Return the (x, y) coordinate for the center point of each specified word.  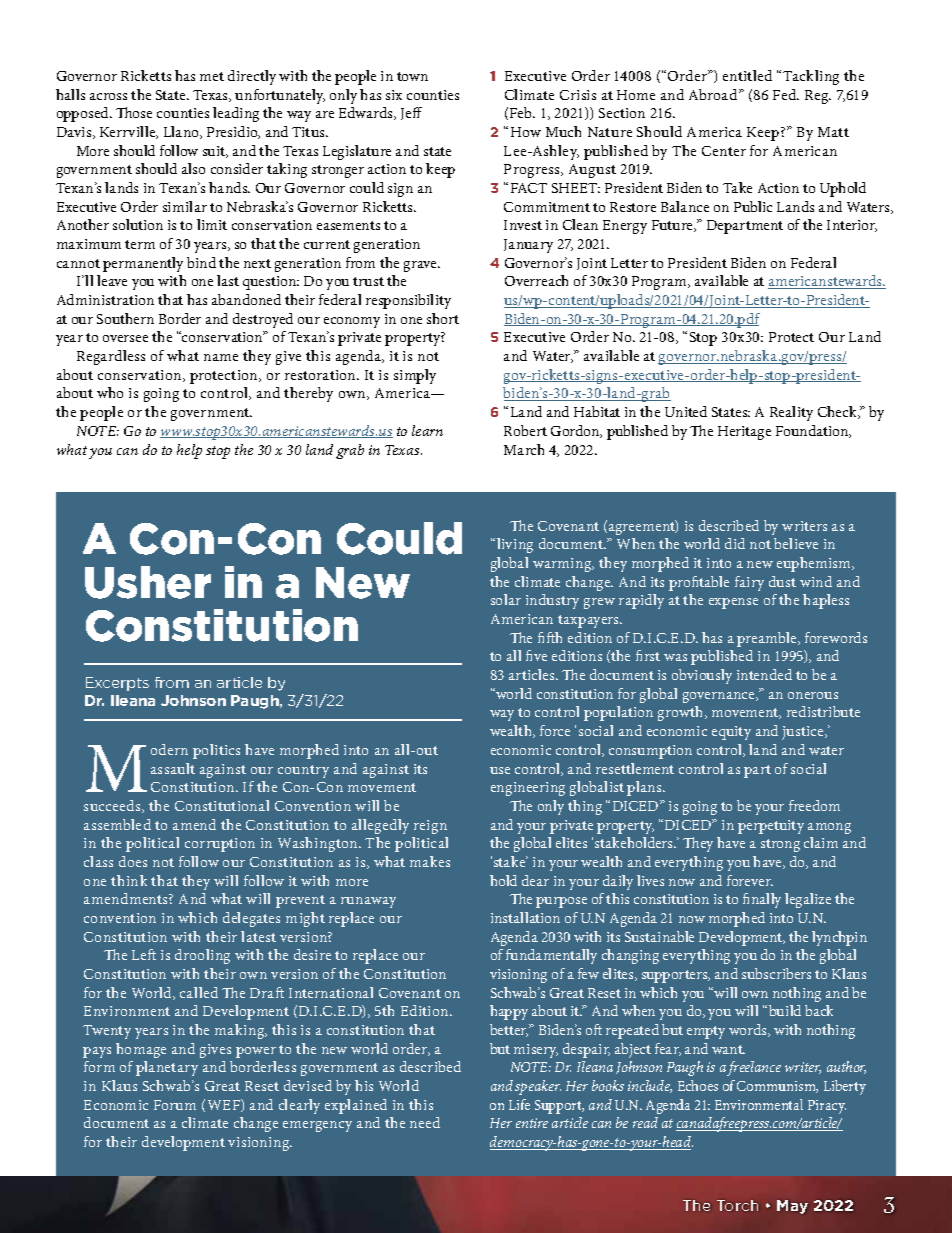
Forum (175, 1105)
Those (134, 112)
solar (506, 599)
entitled (747, 75)
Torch (737, 1205)
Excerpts (117, 684)
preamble (768, 639)
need (425, 1122)
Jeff (411, 113)
